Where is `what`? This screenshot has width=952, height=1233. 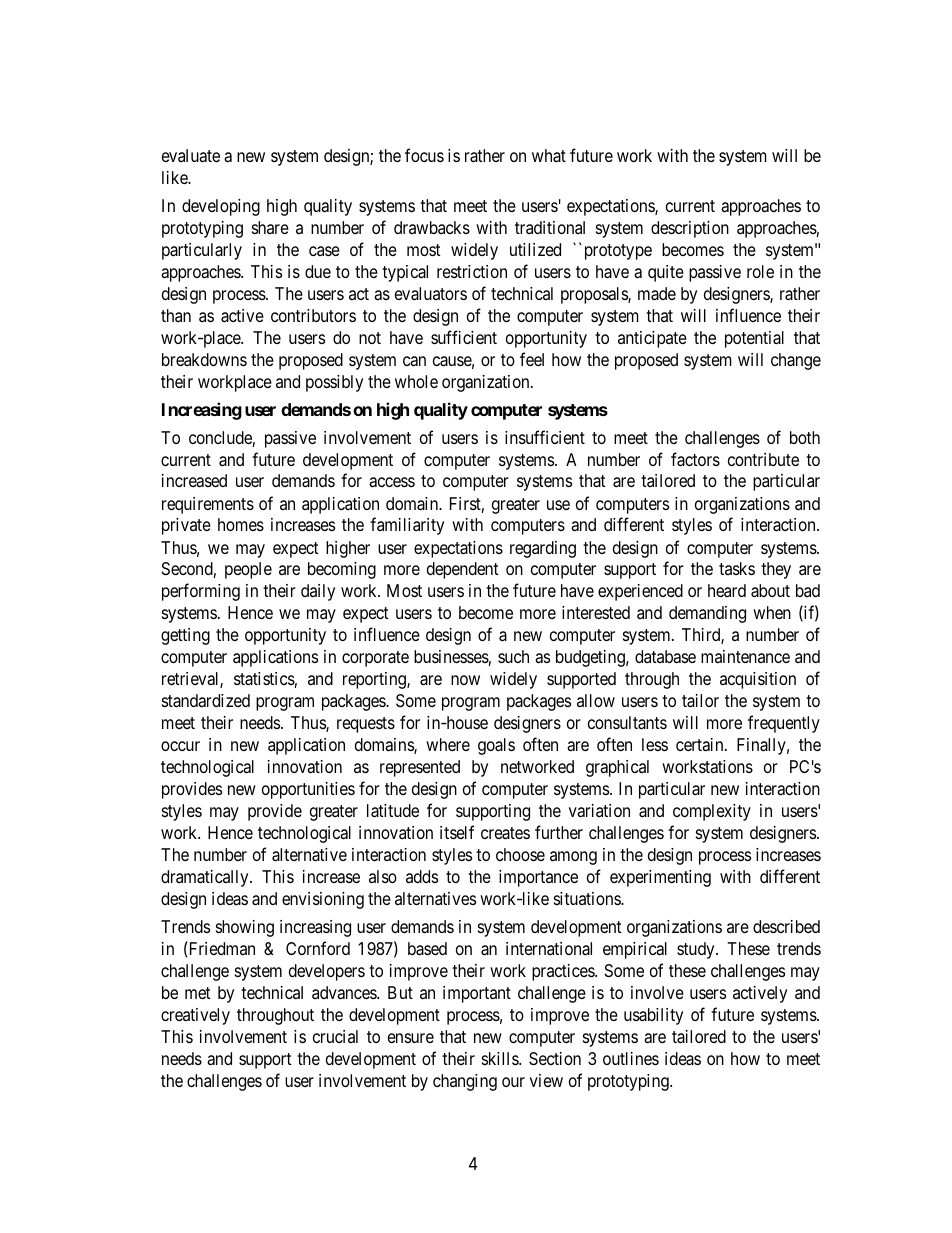
what is located at coordinates (549, 156).
